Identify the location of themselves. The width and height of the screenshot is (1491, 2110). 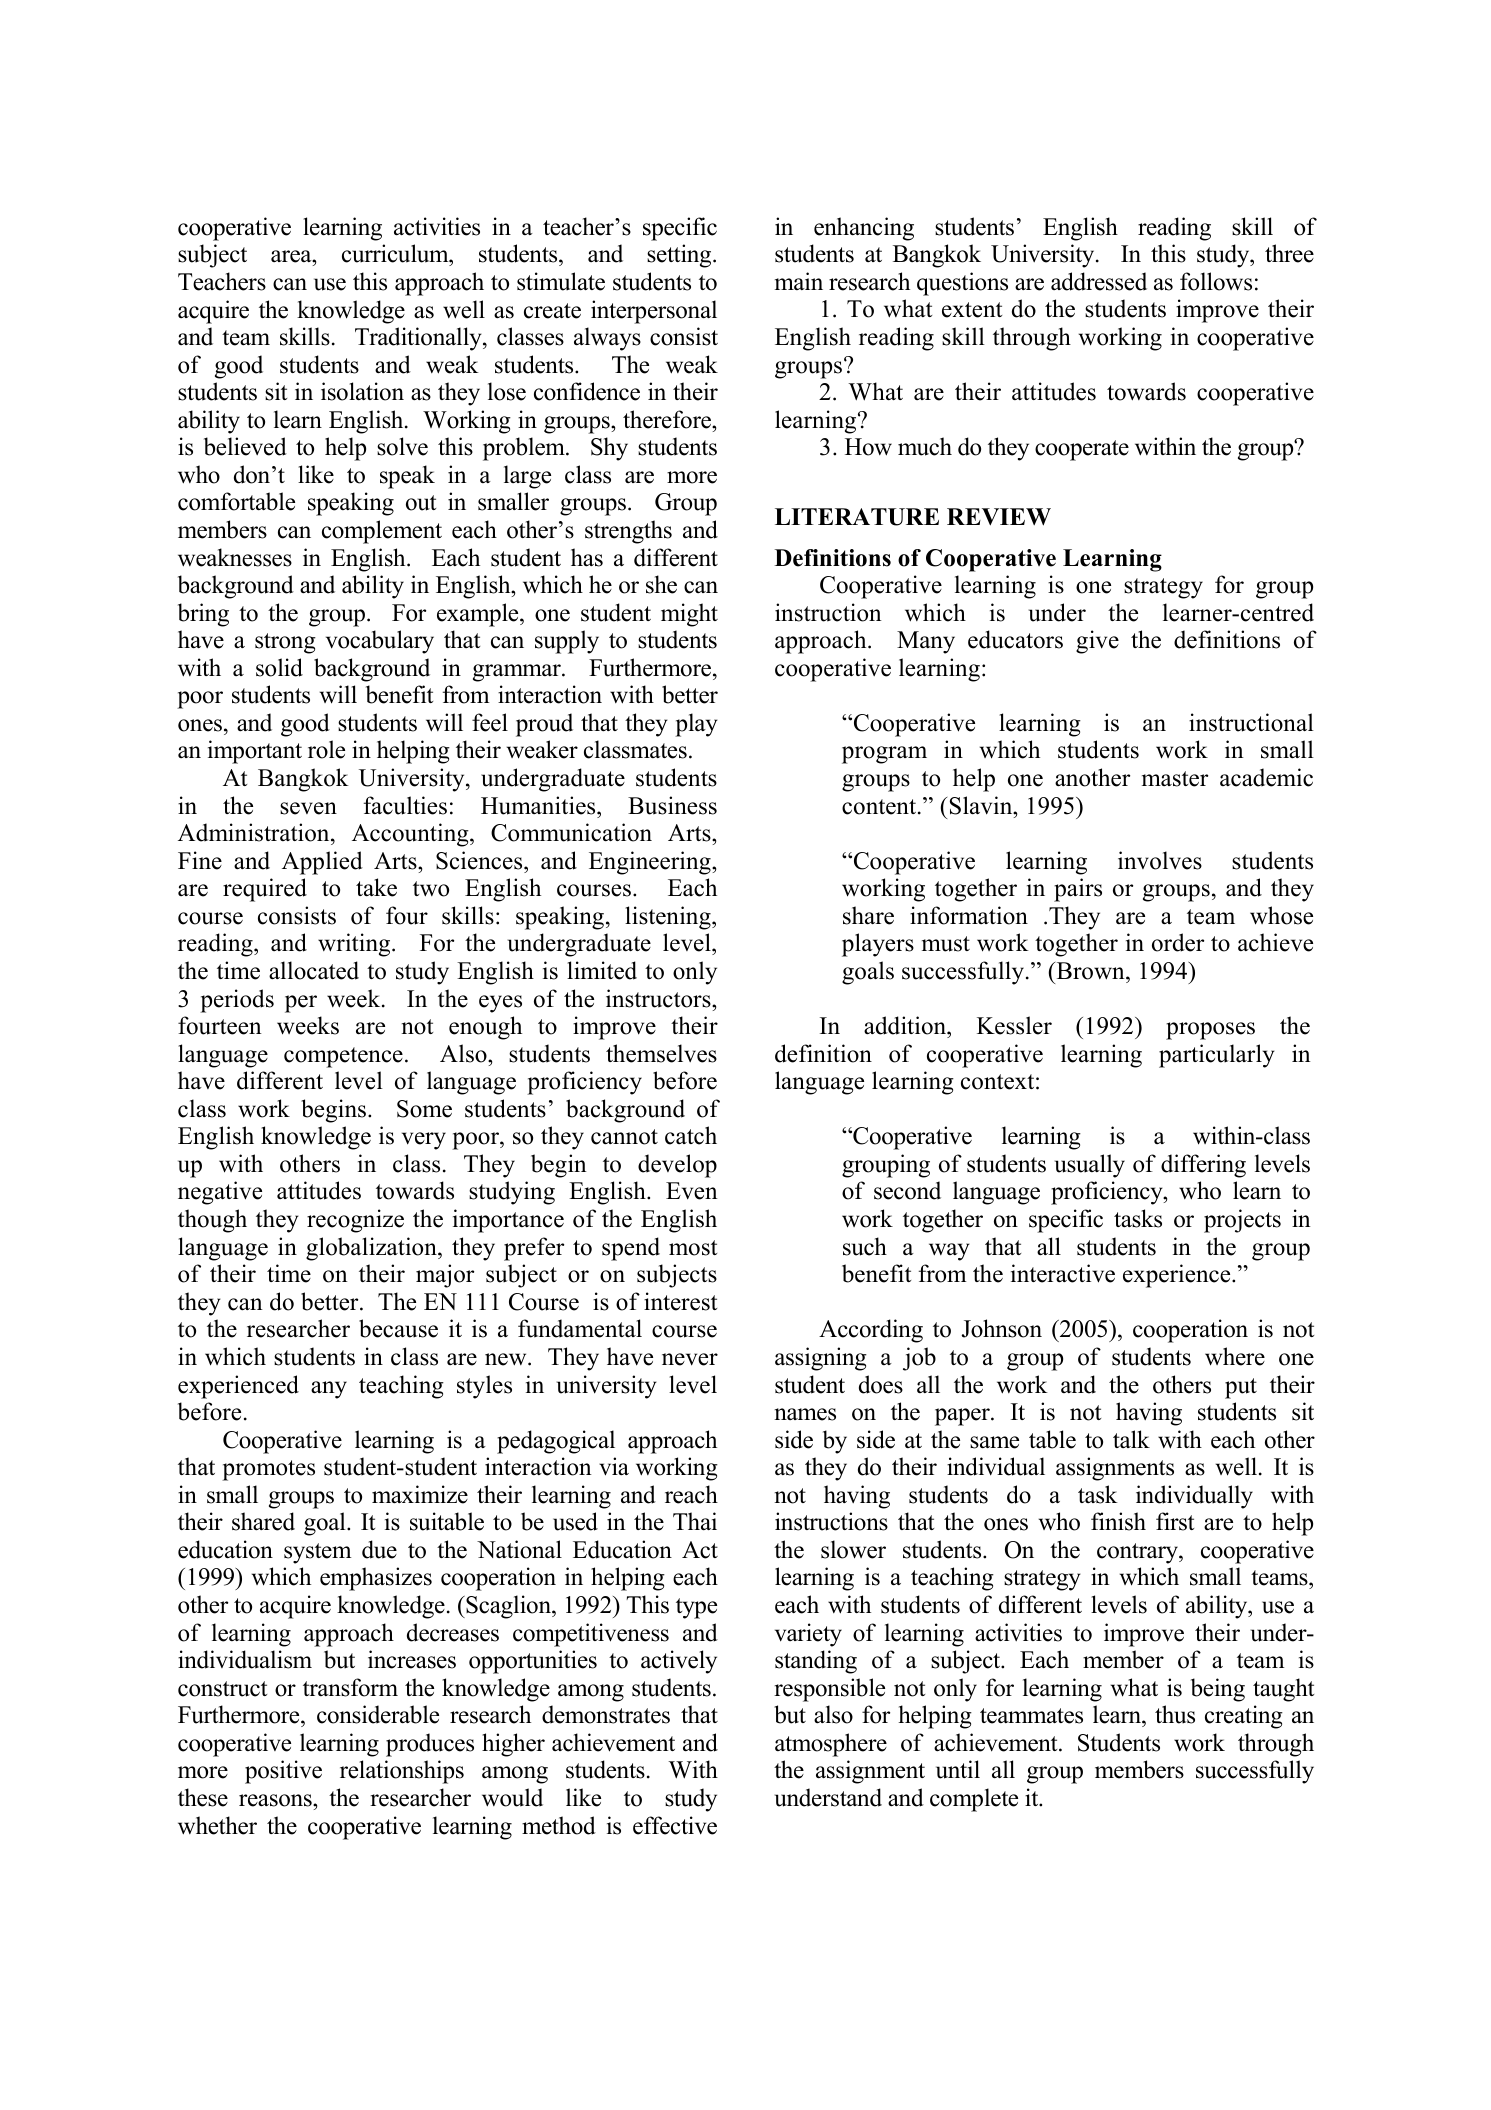
(661, 1053).
